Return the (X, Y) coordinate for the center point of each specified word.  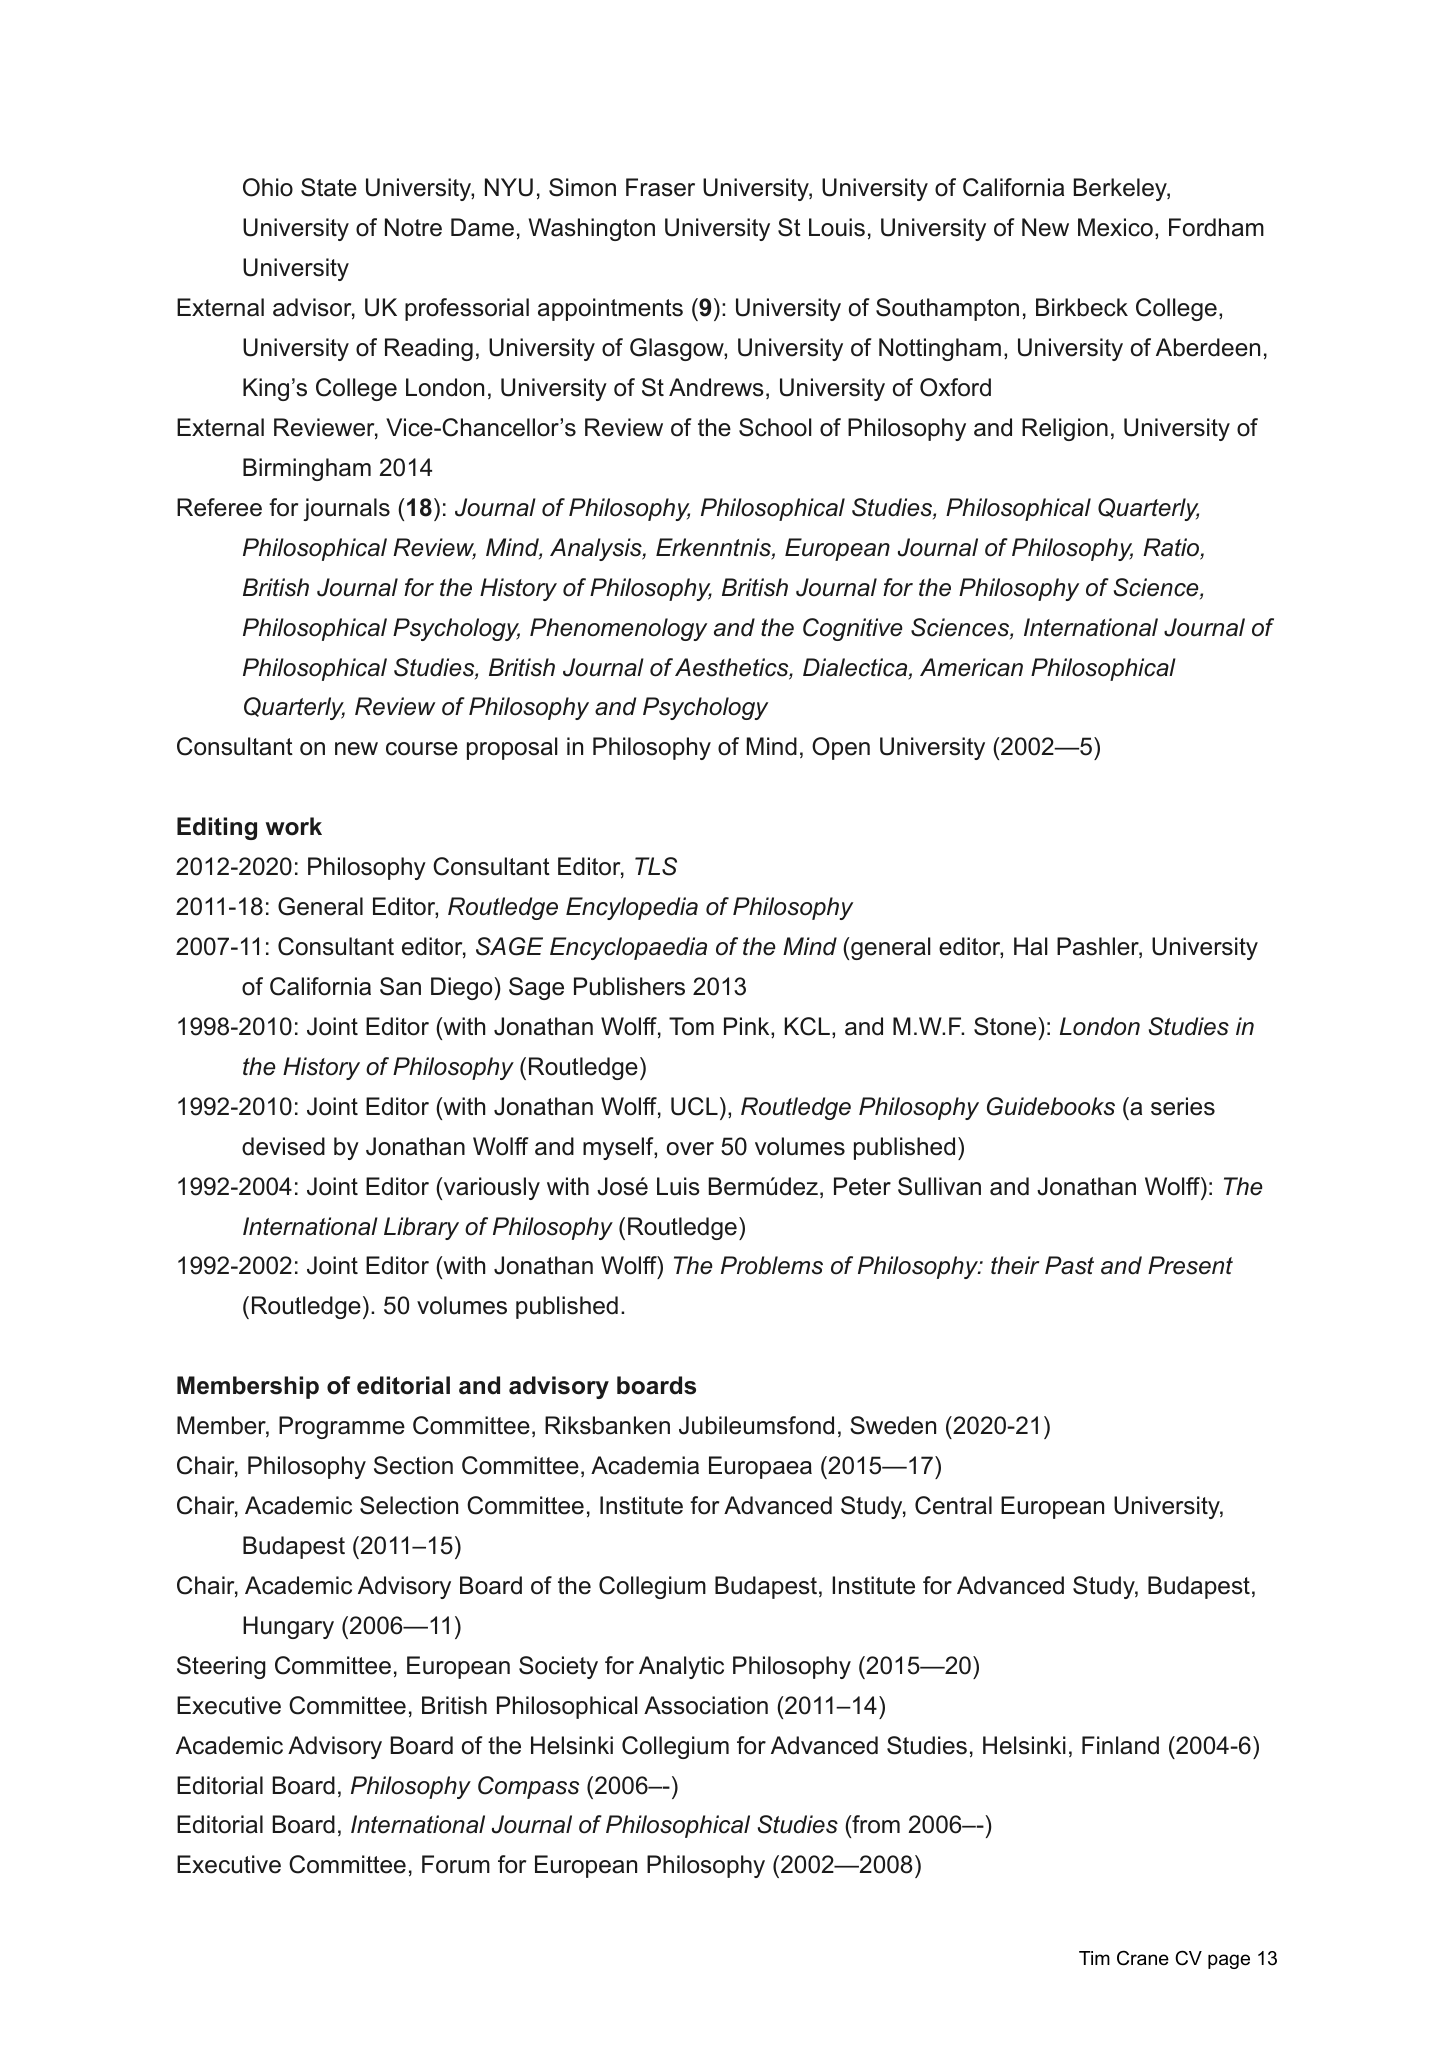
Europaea (760, 1467)
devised (283, 1146)
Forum (456, 1864)
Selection (409, 1505)
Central (953, 1505)
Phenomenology (618, 629)
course (422, 749)
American (971, 667)
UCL (694, 1106)
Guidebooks (1051, 1106)
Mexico (1115, 227)
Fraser (660, 187)
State (329, 187)
